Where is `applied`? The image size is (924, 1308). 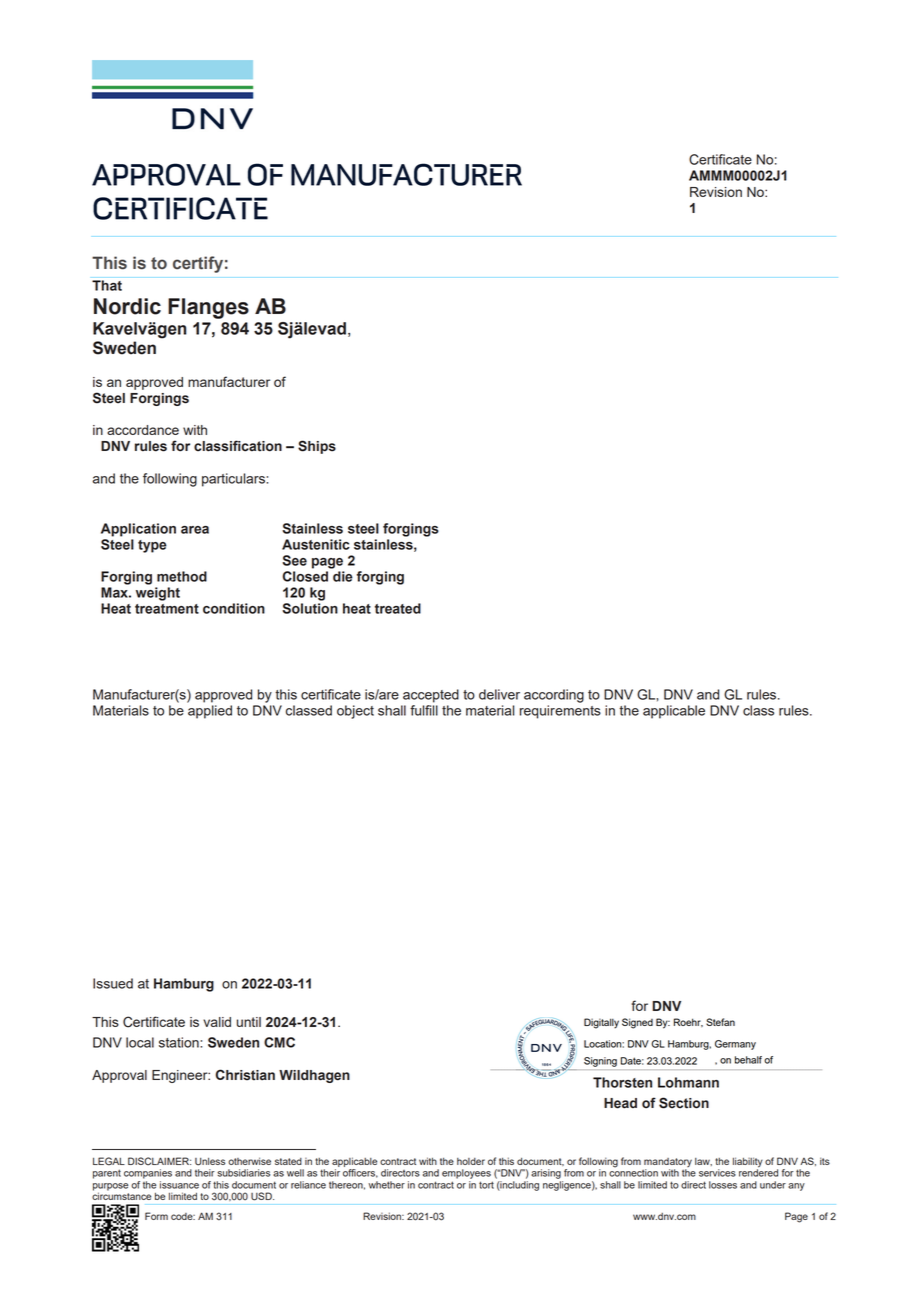
applied is located at coordinates (210, 712).
